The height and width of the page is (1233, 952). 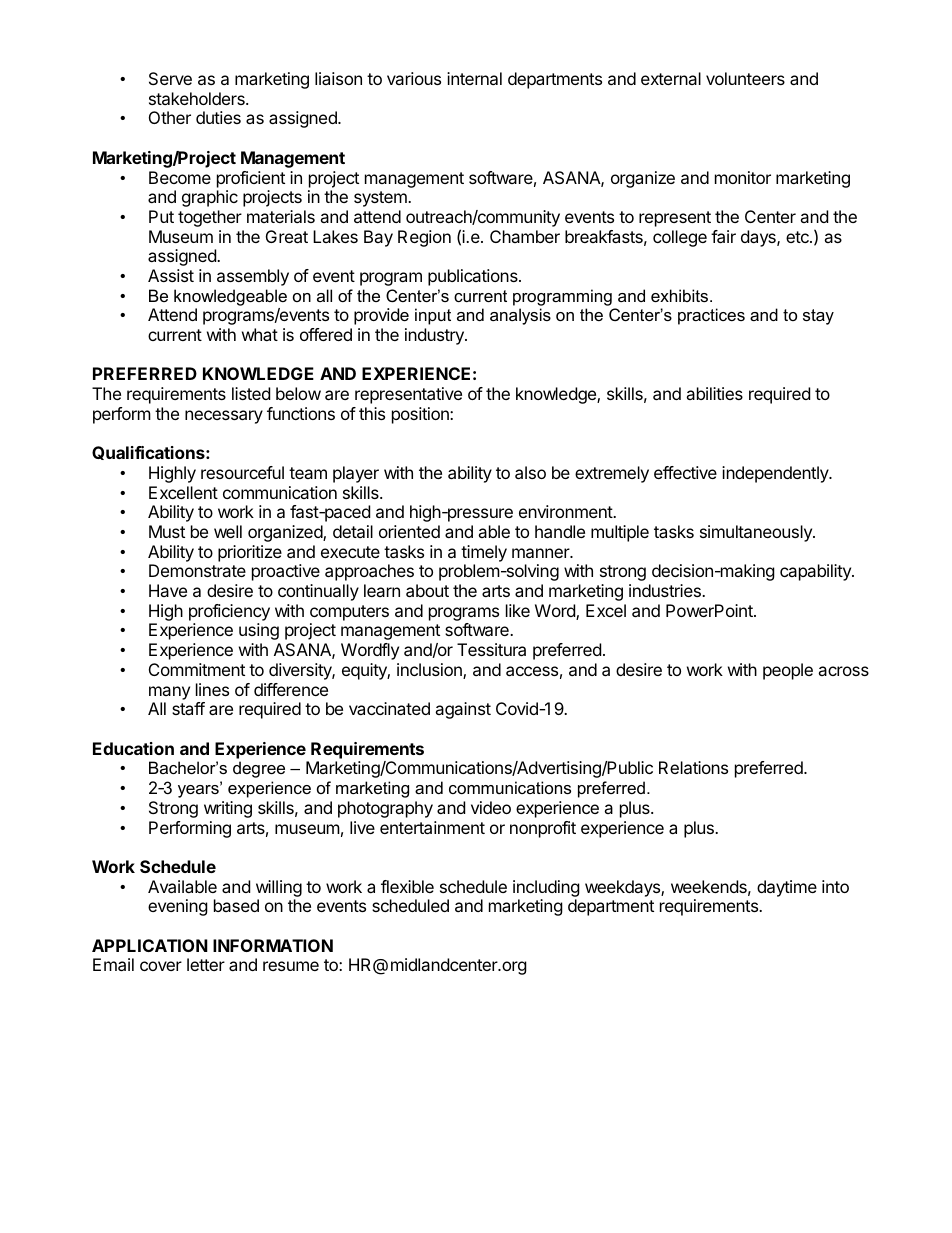 I want to click on staff, so click(x=188, y=708).
